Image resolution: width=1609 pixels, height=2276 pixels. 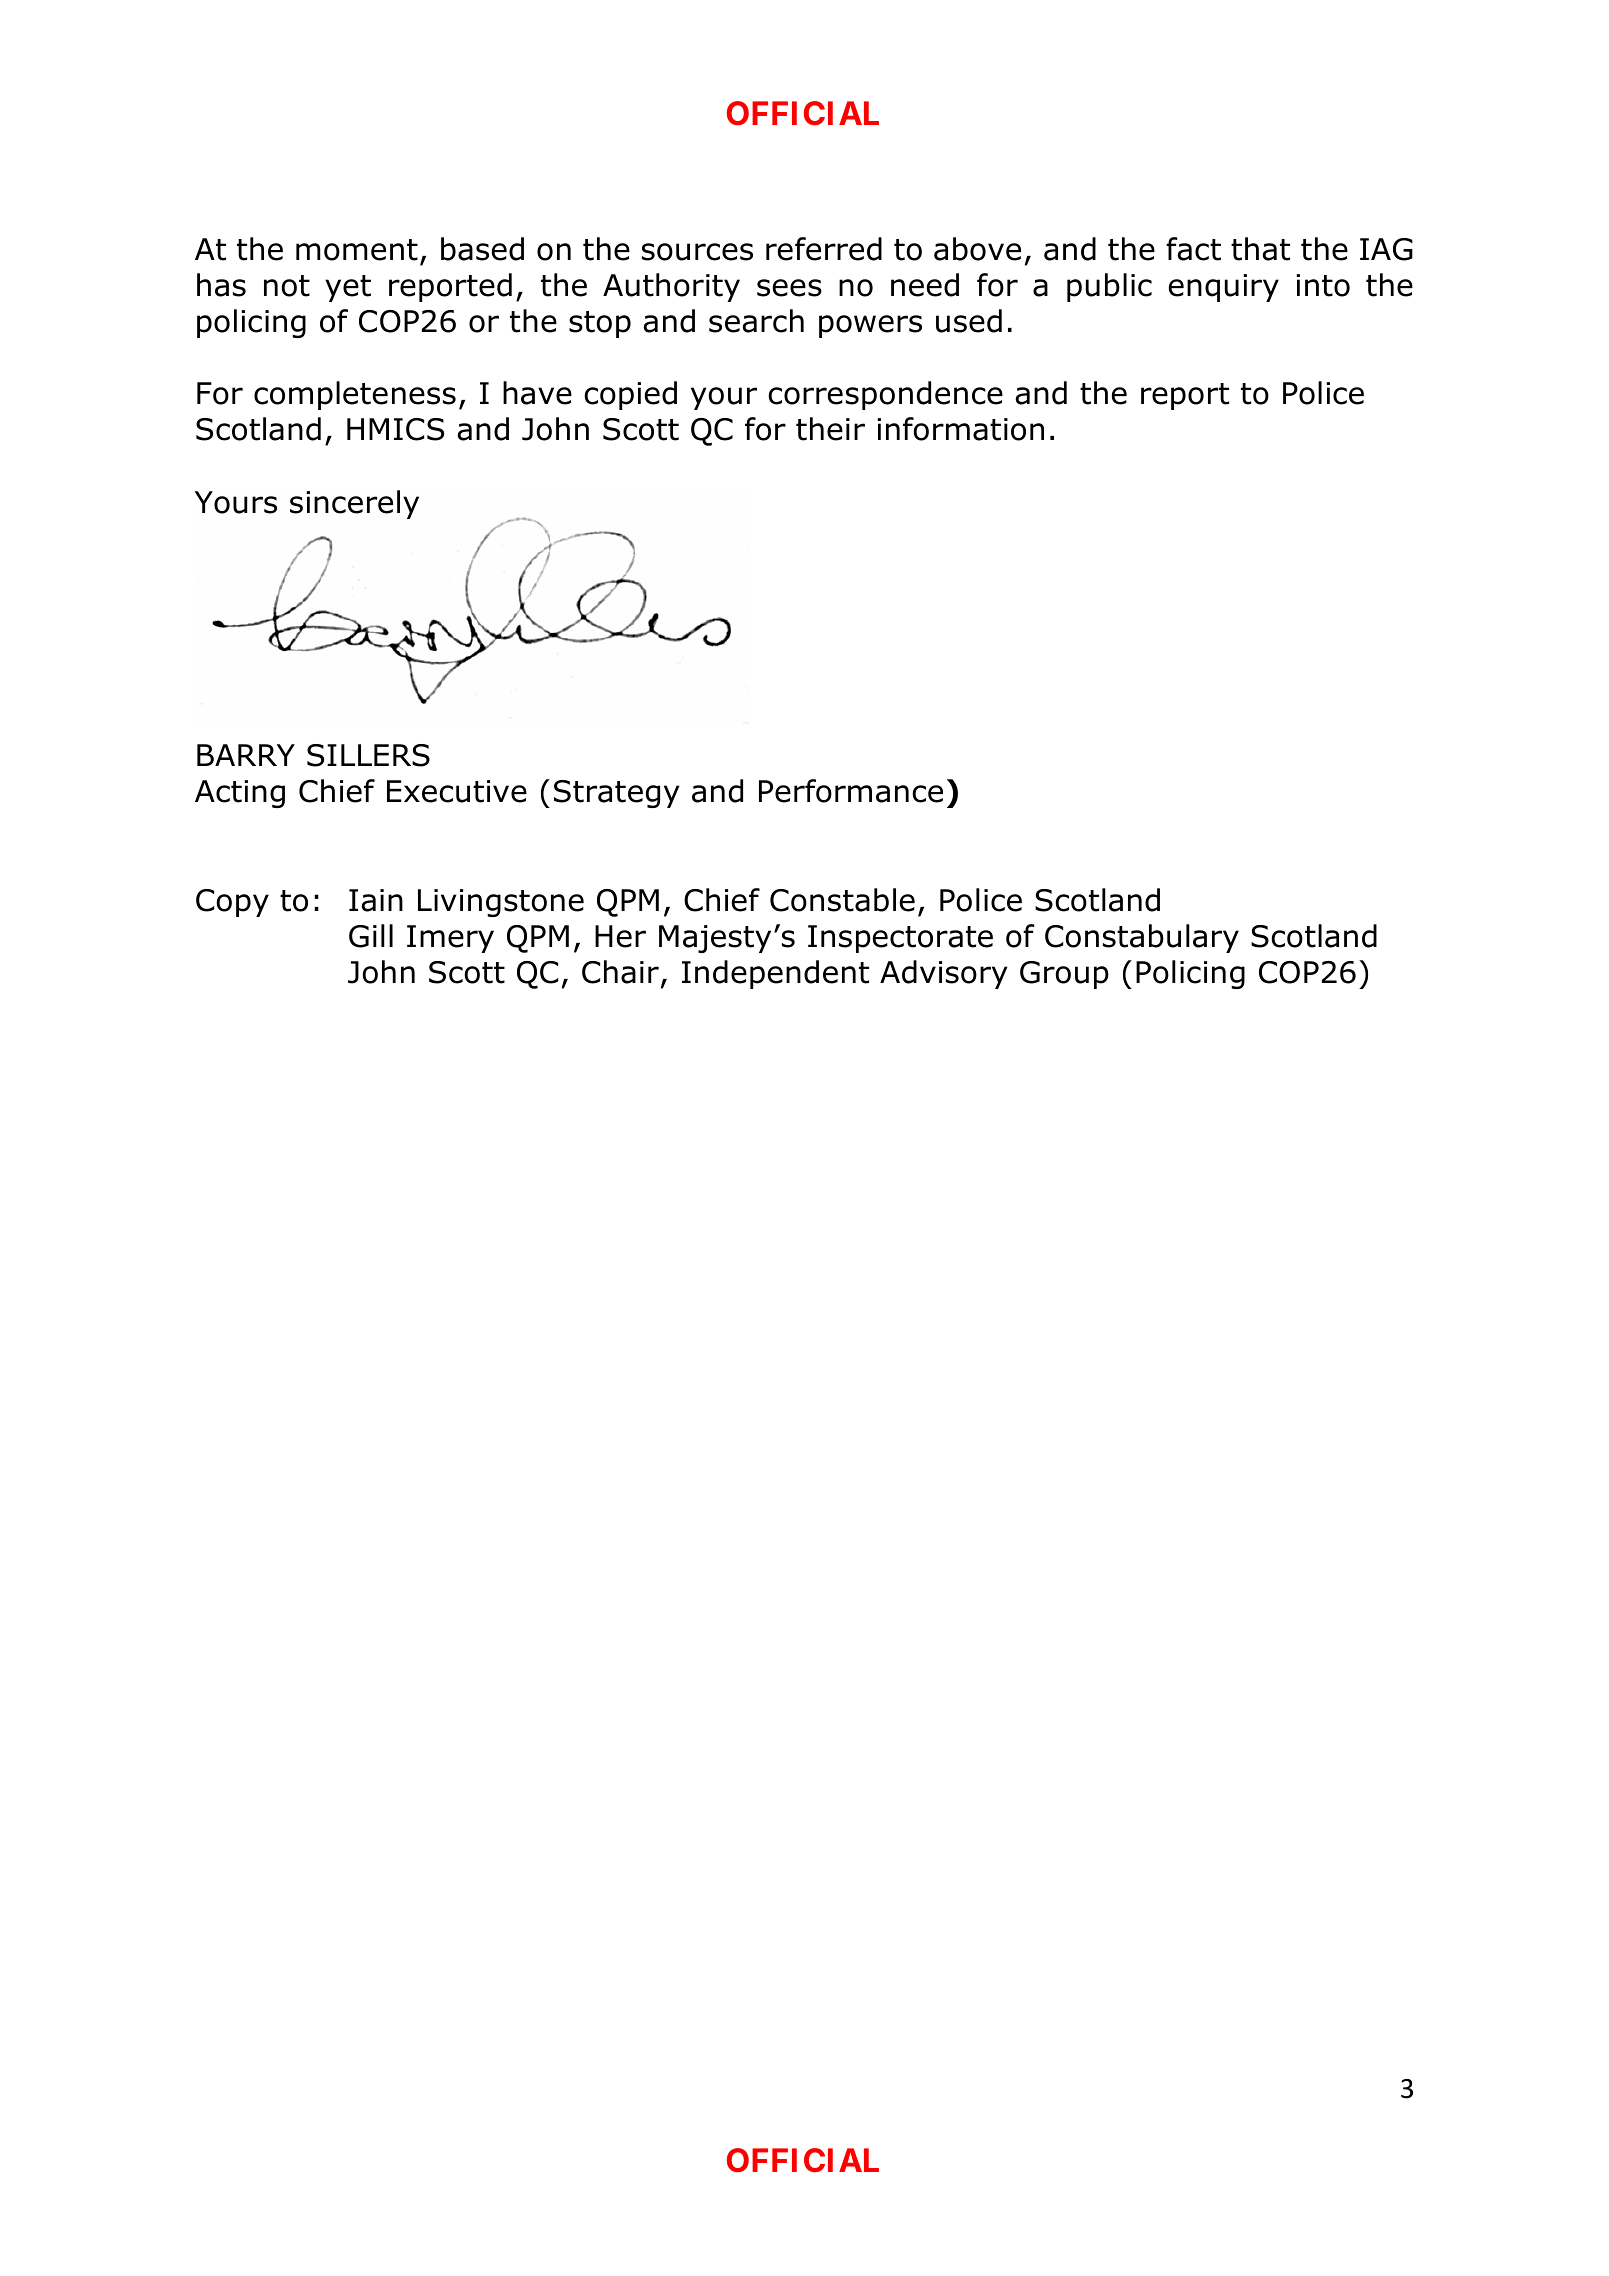 I want to click on yet, so click(x=348, y=288).
